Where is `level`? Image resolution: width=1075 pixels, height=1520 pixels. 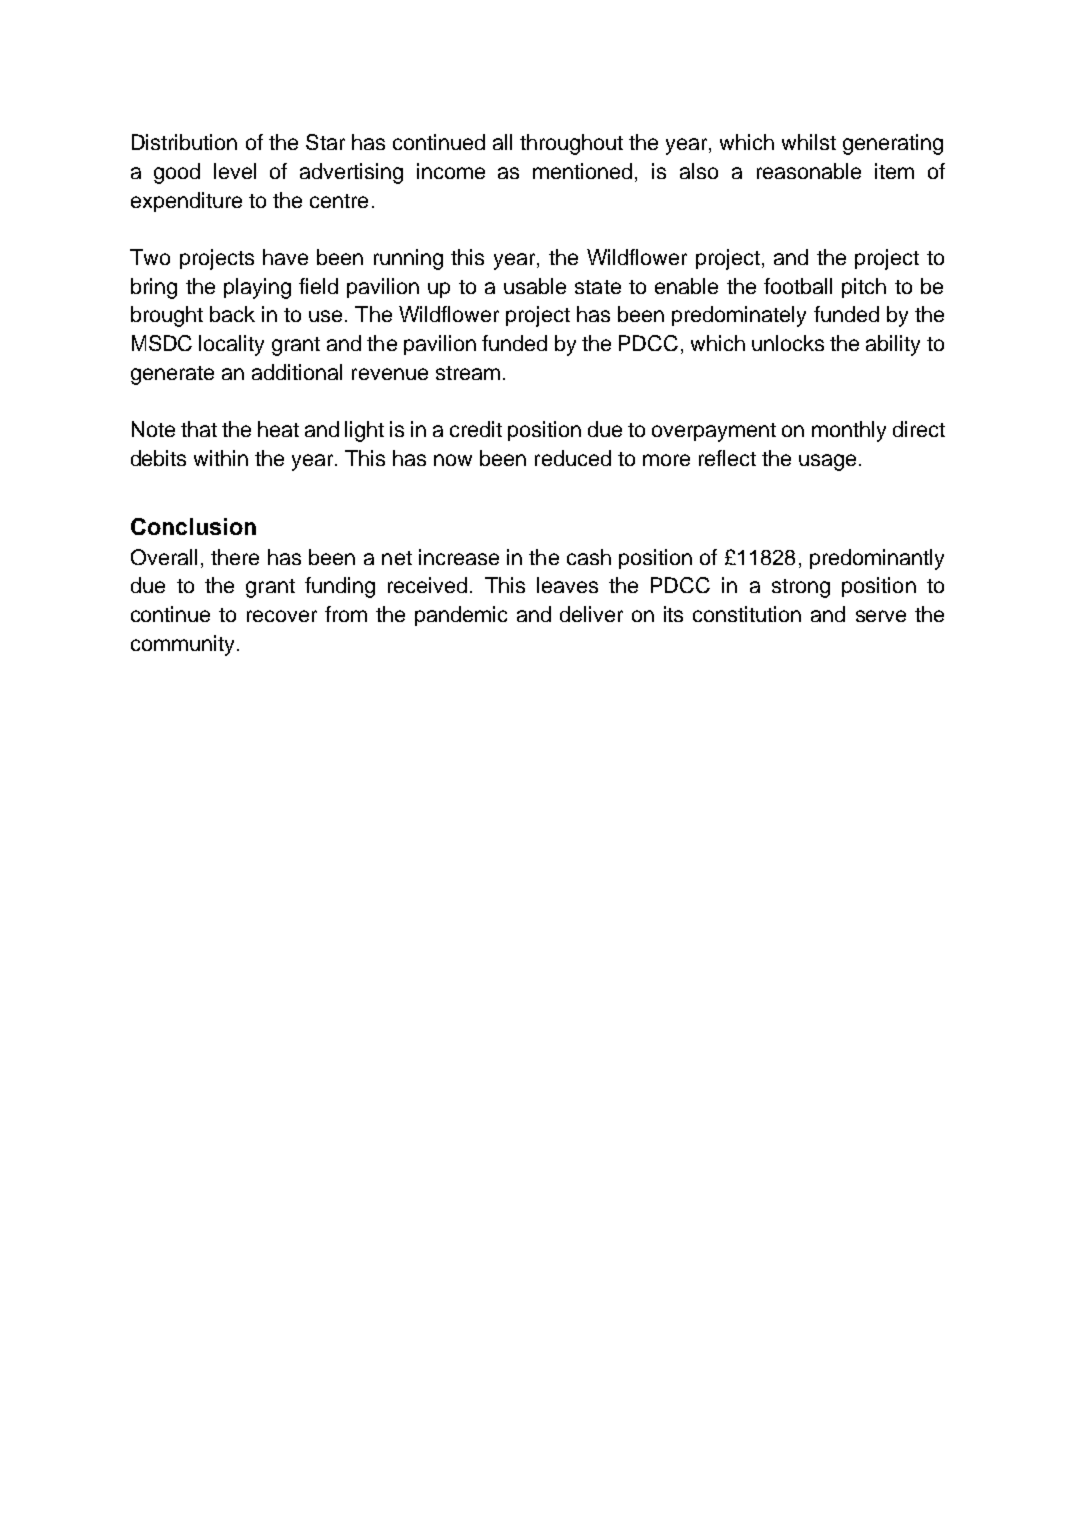
level is located at coordinates (235, 171).
